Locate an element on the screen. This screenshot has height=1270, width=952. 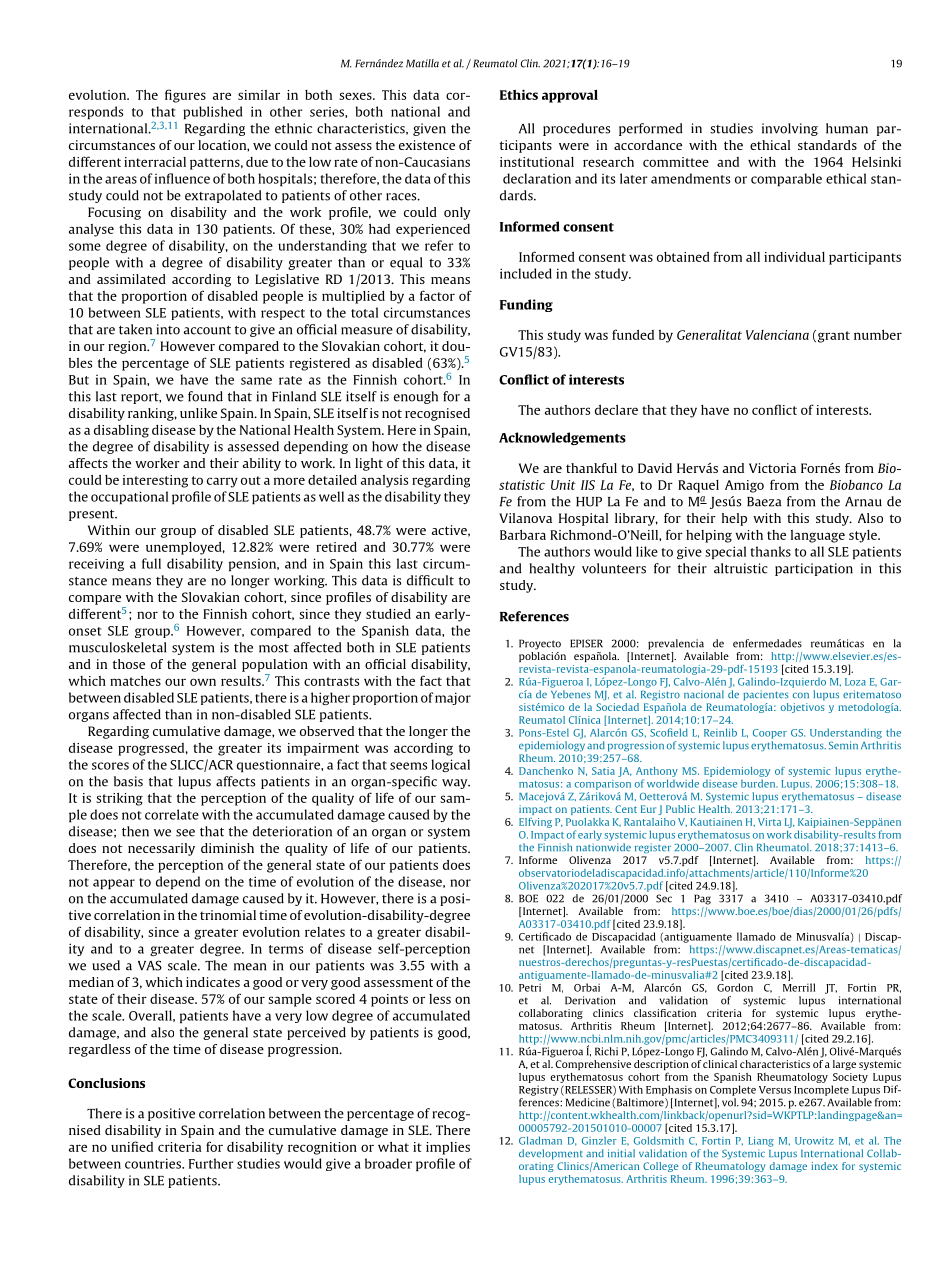
correlate is located at coordinates (172, 814).
